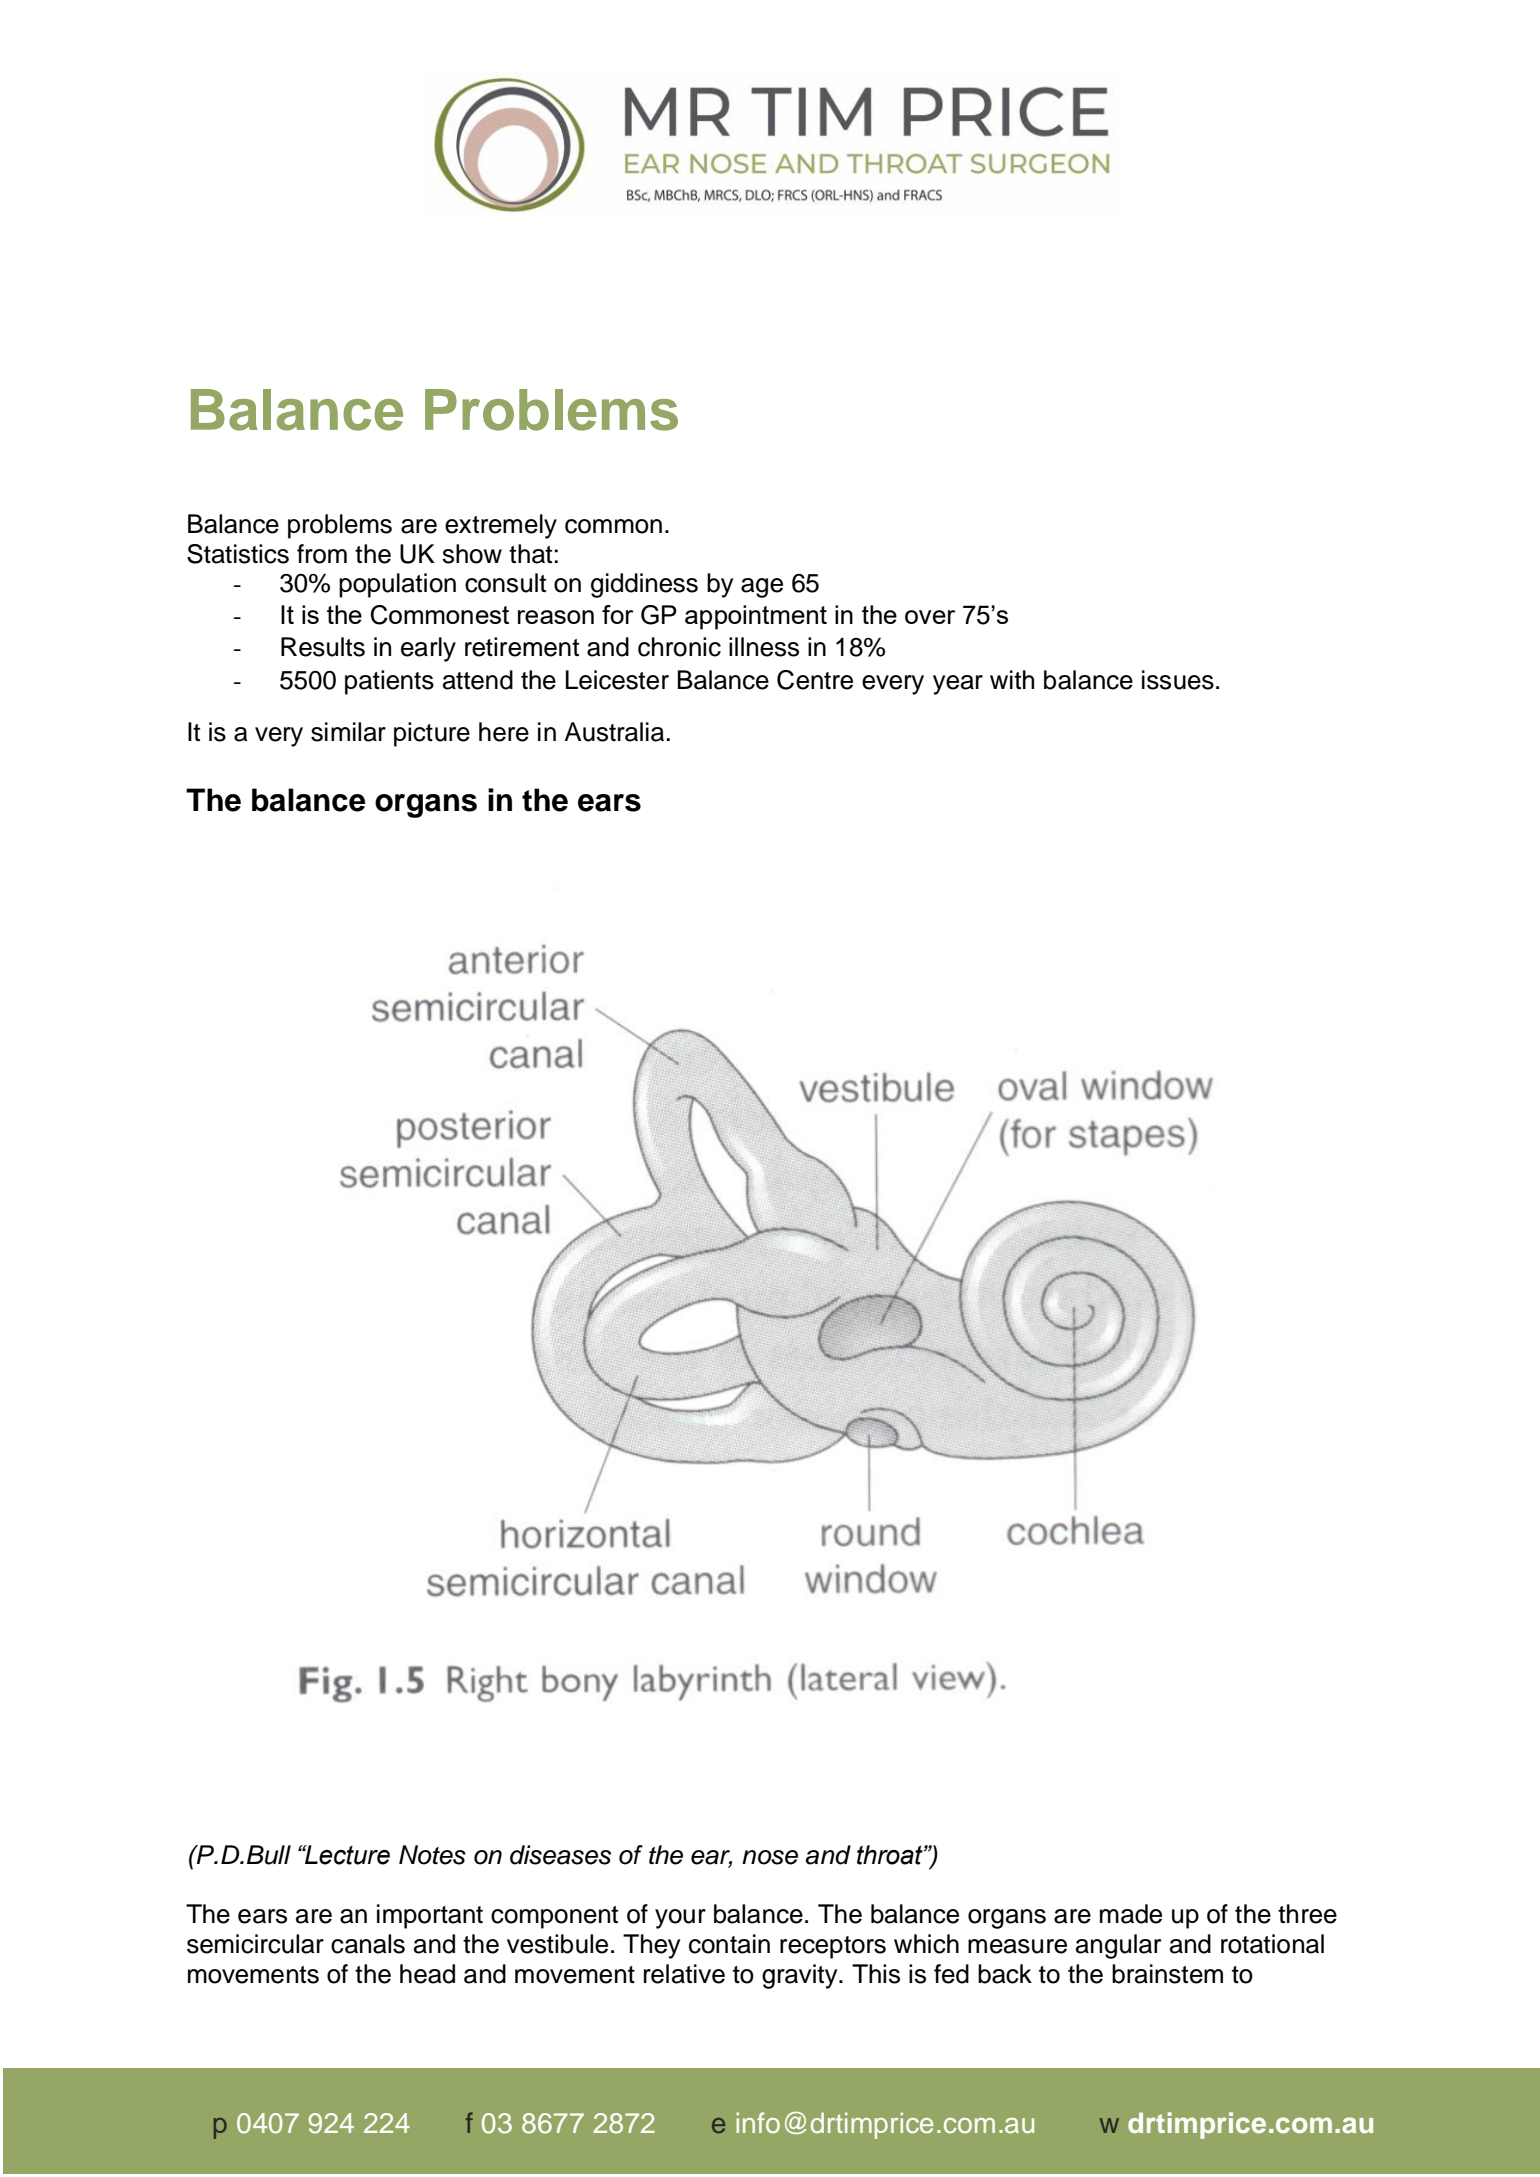 Image resolution: width=1540 pixels, height=2177 pixels. I want to click on made, so click(1131, 1914).
